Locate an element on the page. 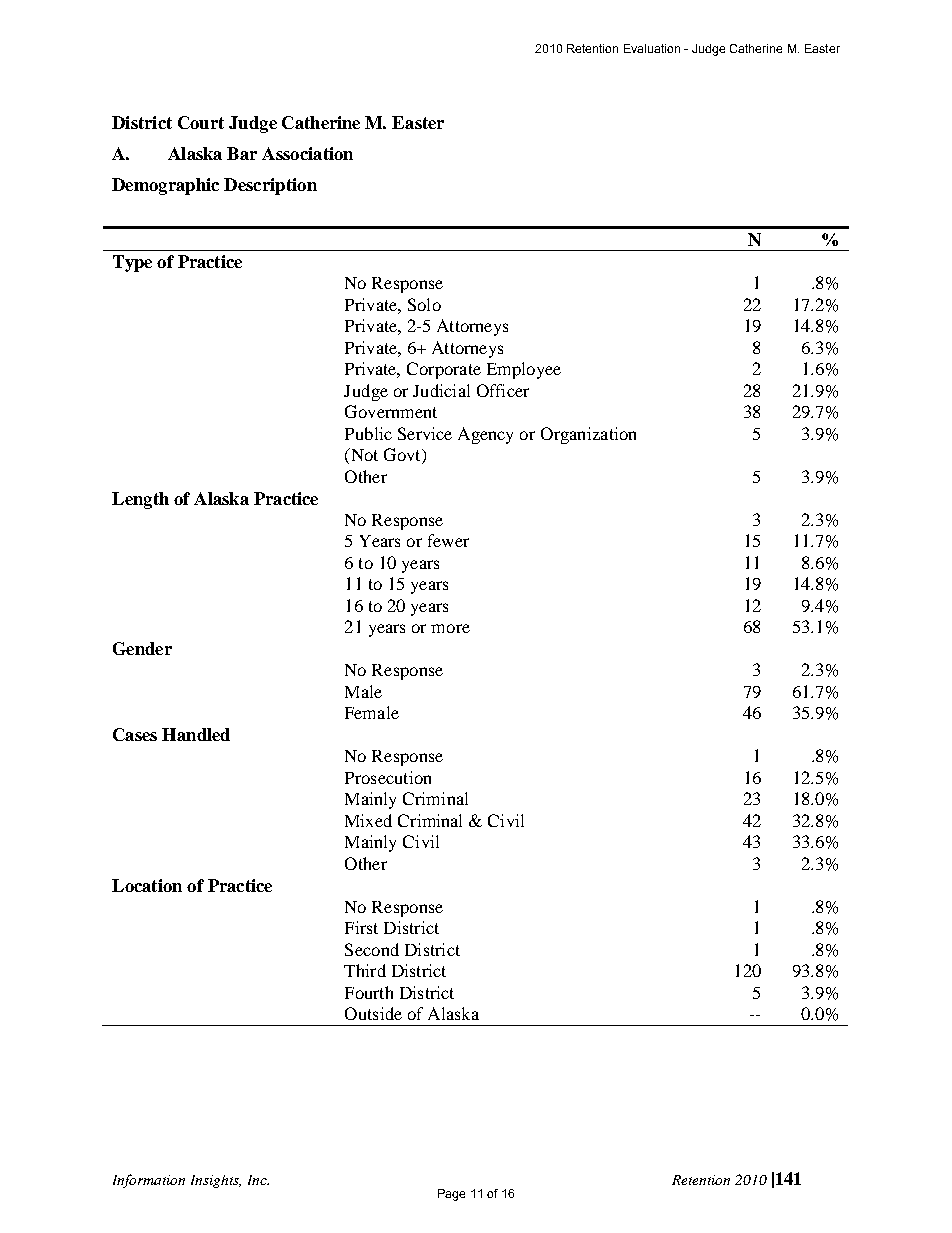  Organization is located at coordinates (588, 435).
